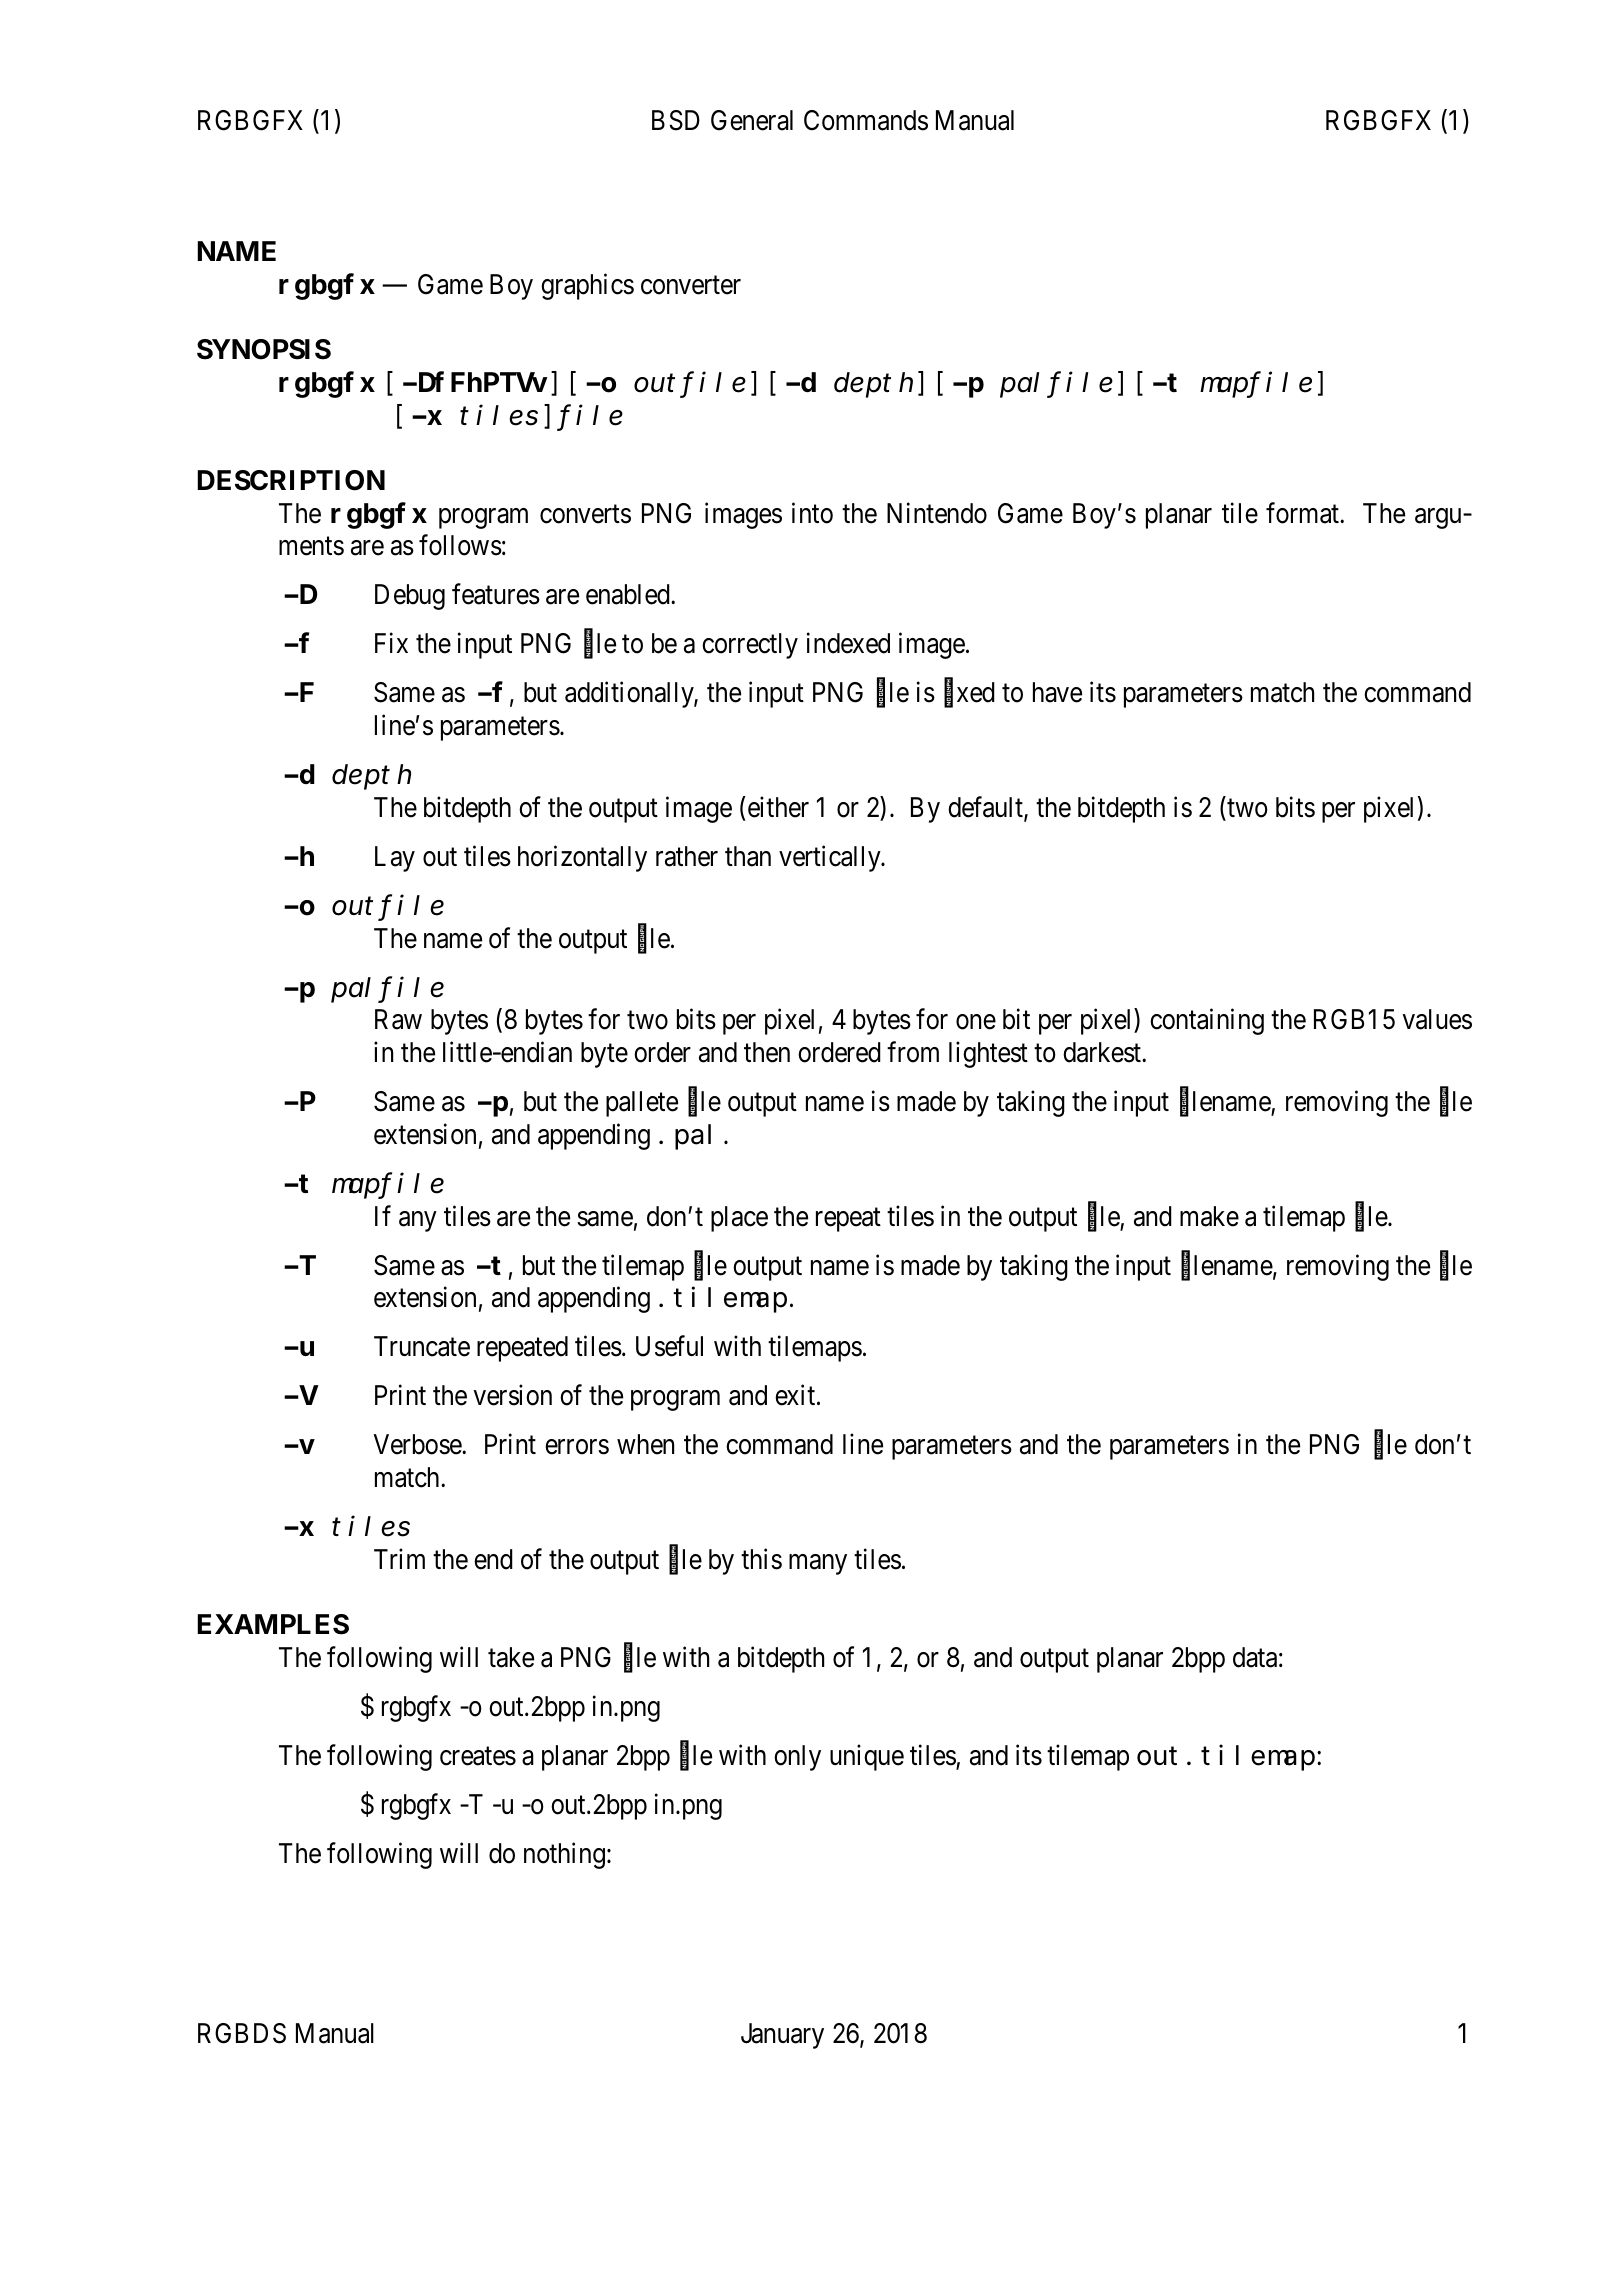 Image resolution: width=1621 pixels, height=2294 pixels. What do you see at coordinates (1057, 692) in the image?
I see `have` at bounding box center [1057, 692].
